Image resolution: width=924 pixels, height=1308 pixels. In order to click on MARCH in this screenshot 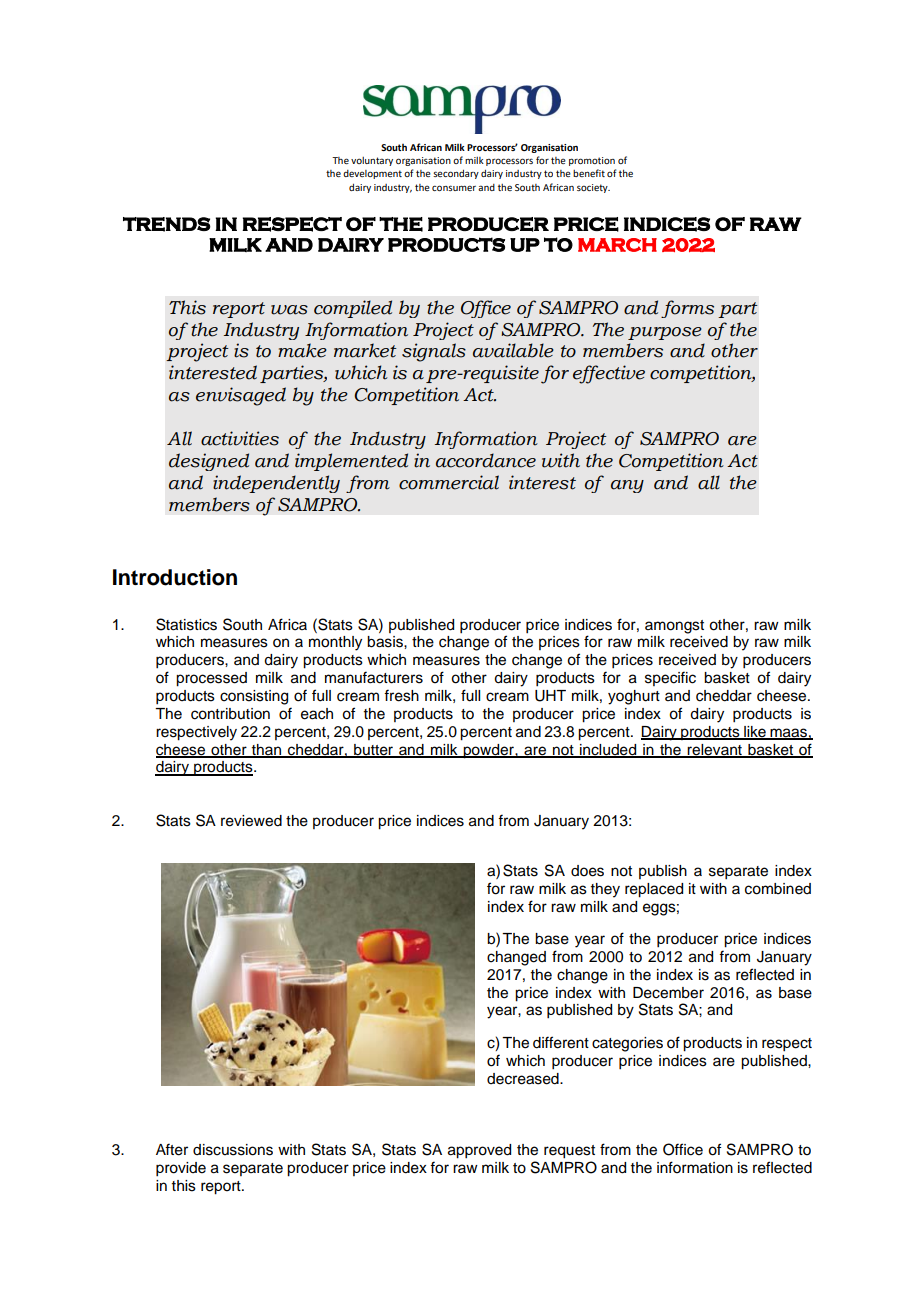, I will do `click(617, 245)`.
